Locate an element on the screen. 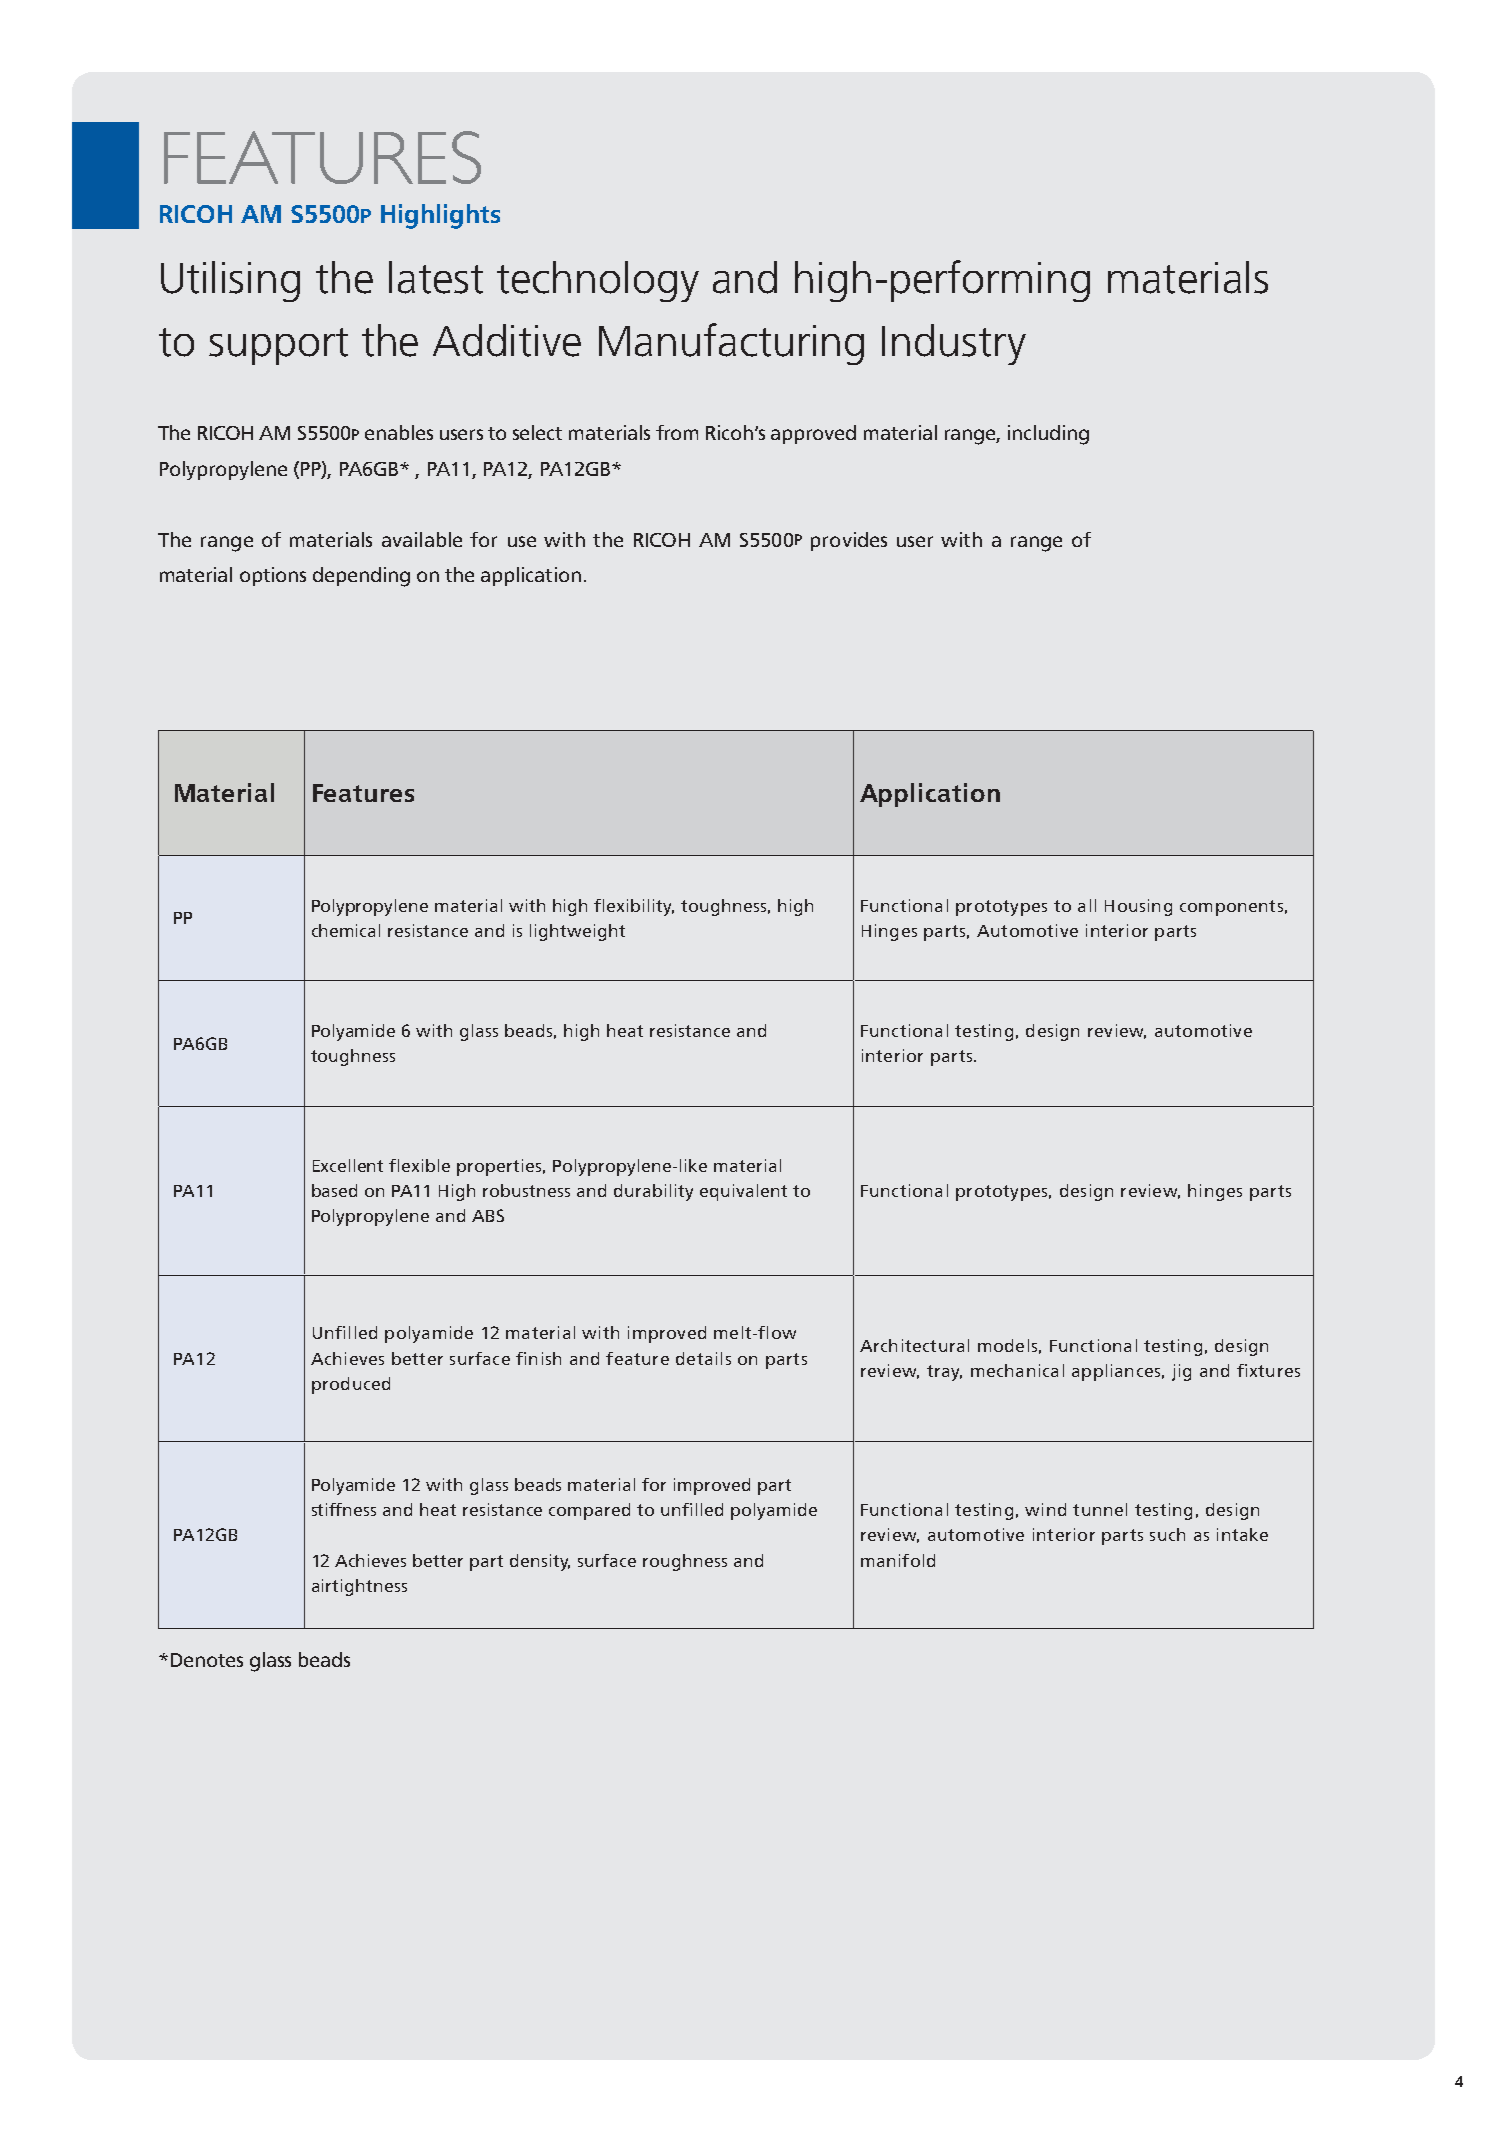 This screenshot has height=2132, width=1507. chemical is located at coordinates (346, 930).
